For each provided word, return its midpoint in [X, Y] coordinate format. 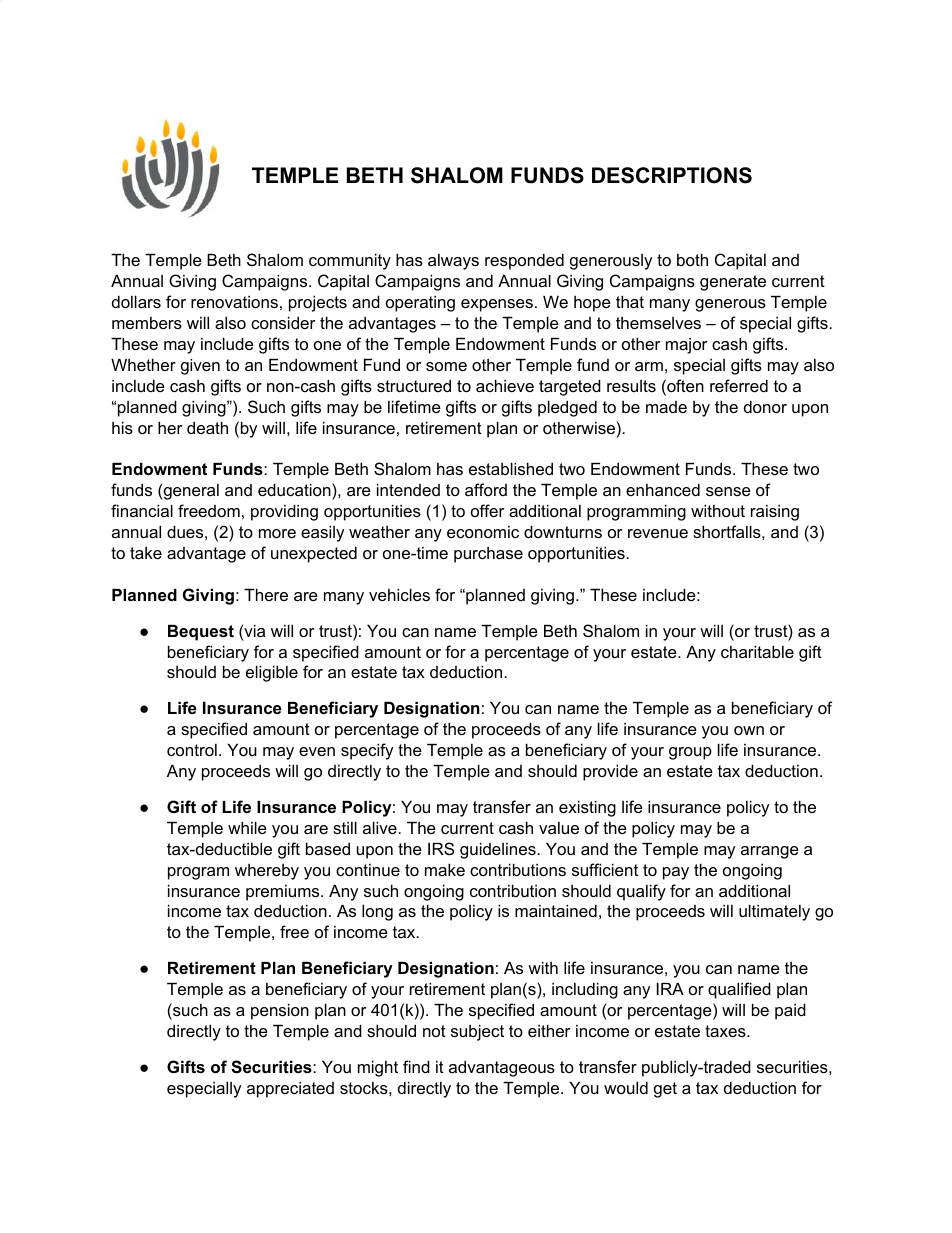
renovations [234, 302]
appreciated [290, 1090]
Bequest [201, 633]
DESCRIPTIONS [672, 175]
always [453, 262]
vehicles [399, 595]
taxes [726, 1031]
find [416, 1066]
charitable [757, 652]
